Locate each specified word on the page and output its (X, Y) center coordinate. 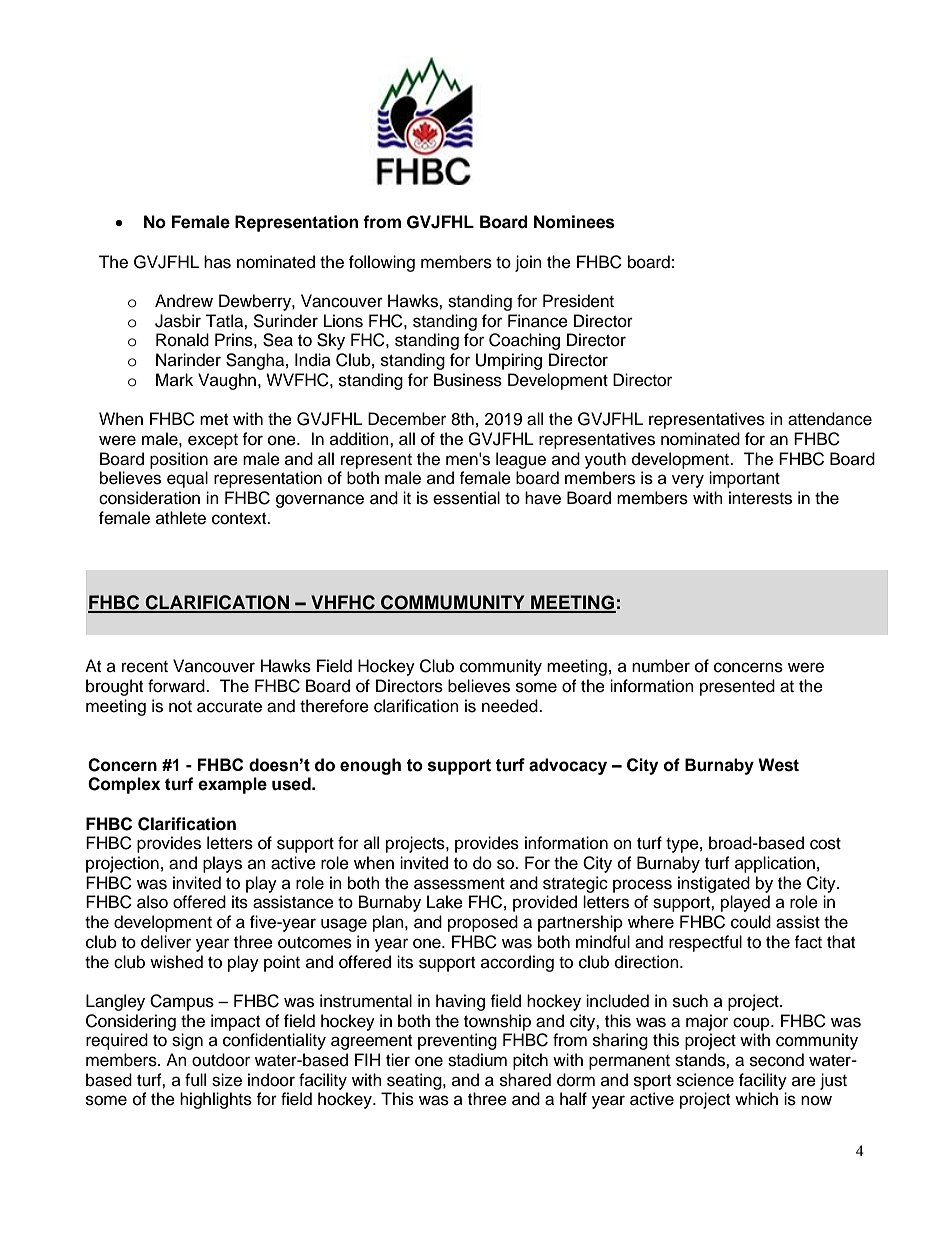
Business (468, 380)
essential (466, 498)
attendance (830, 419)
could (751, 922)
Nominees (574, 222)
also (152, 902)
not (180, 707)
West (778, 765)
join (528, 263)
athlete (181, 518)
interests (760, 498)
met (214, 420)
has (217, 262)
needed (511, 706)
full (195, 1080)
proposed (483, 923)
